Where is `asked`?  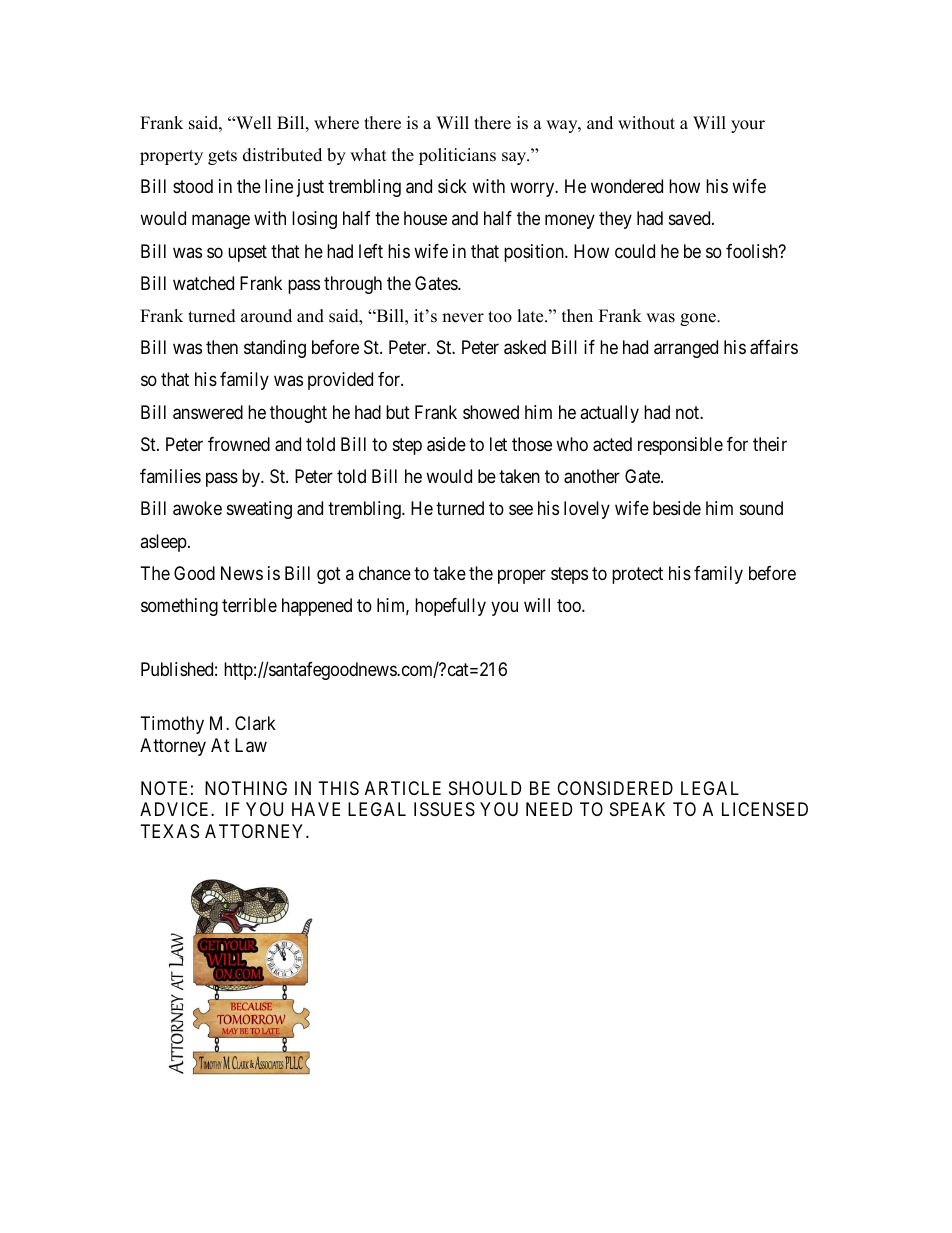 asked is located at coordinates (525, 347).
